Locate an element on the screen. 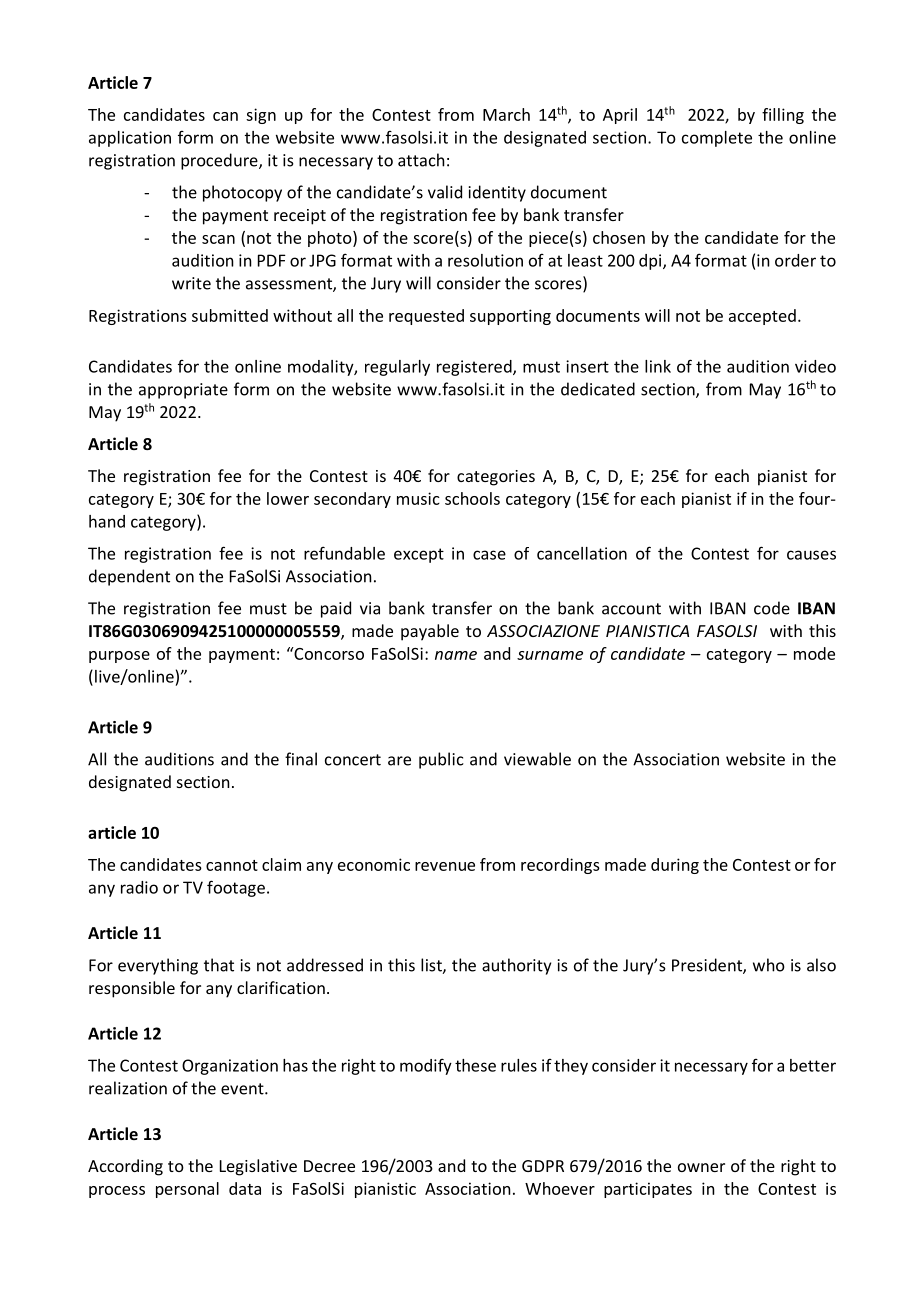 The image size is (924, 1308). personal is located at coordinates (187, 1190).
